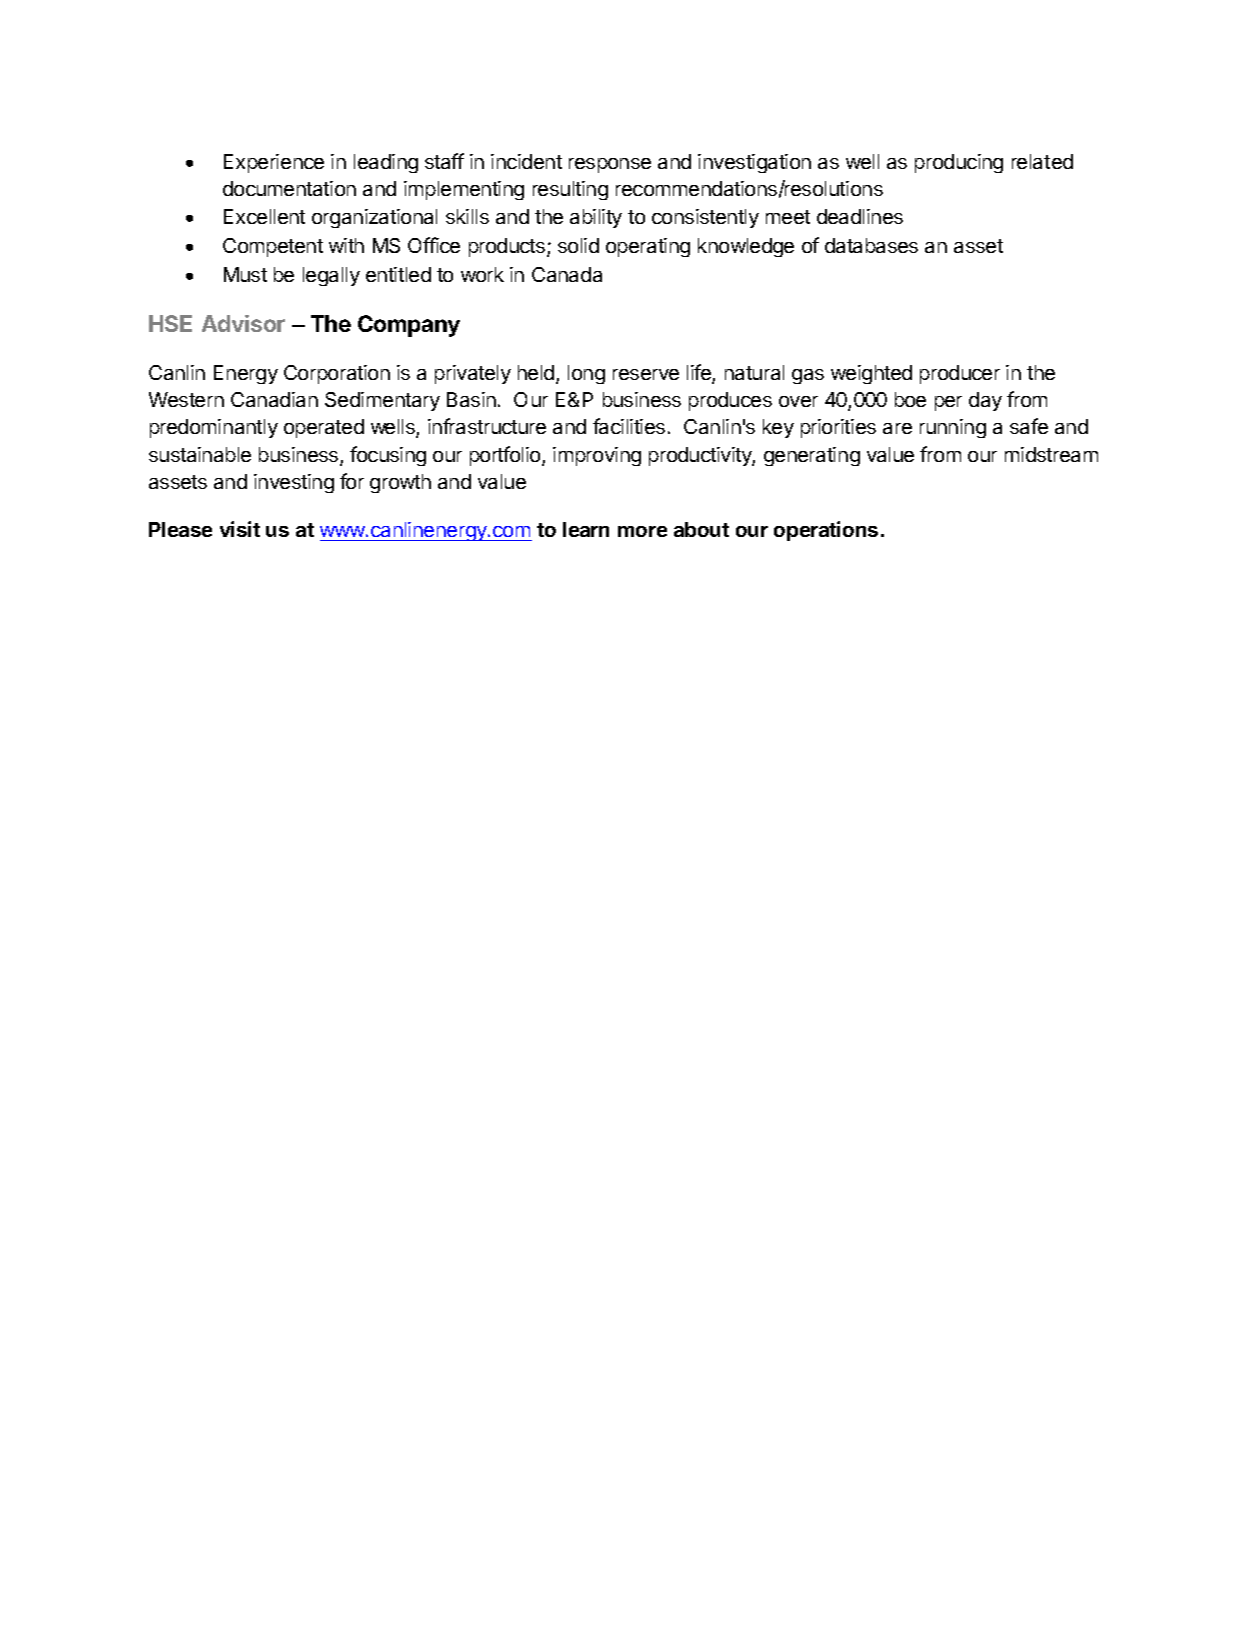  What do you see at coordinates (960, 374) in the screenshot?
I see `producer` at bounding box center [960, 374].
